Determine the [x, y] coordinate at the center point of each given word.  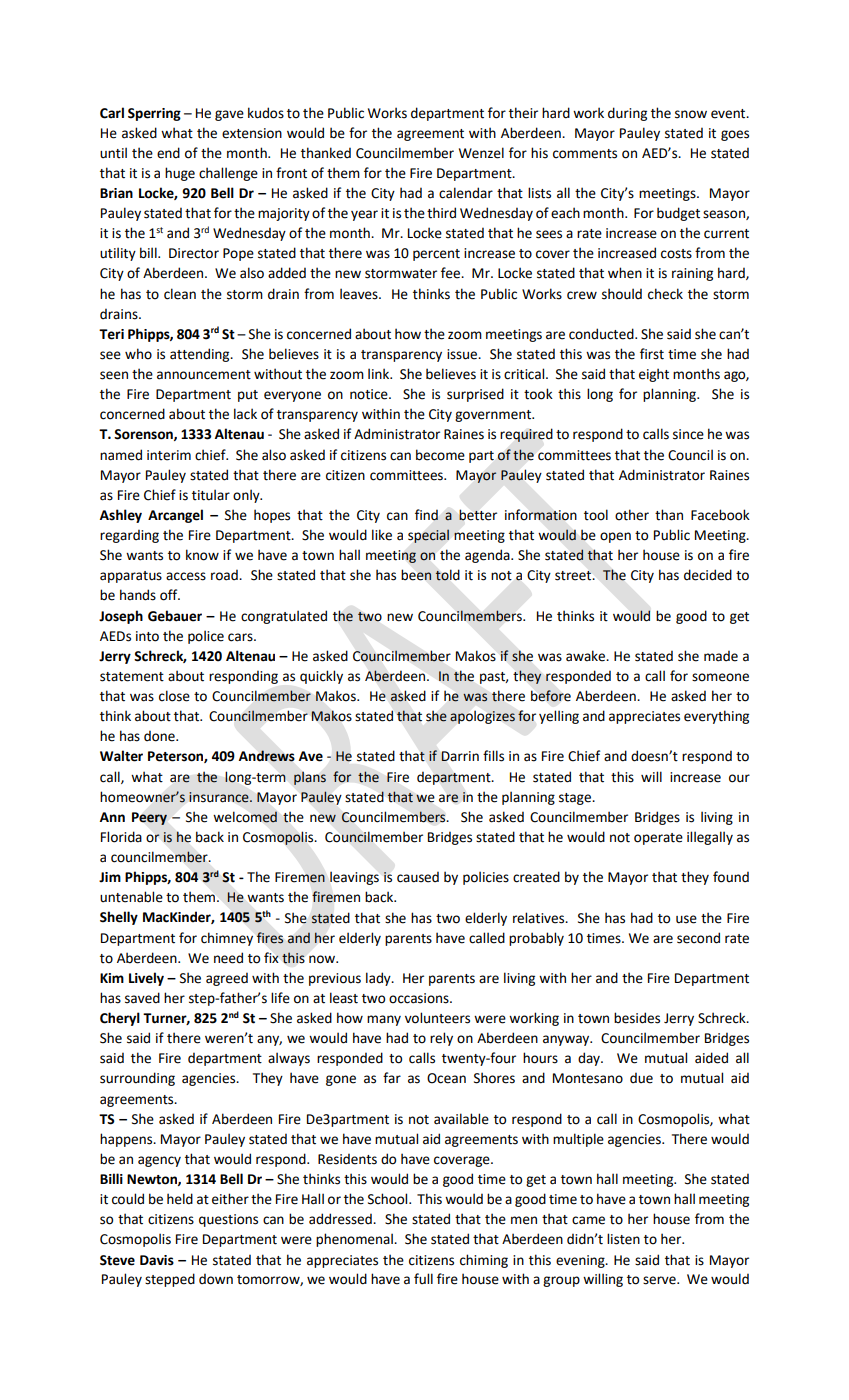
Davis [157, 1260]
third [441, 213]
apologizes [482, 717]
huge [180, 174]
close [174, 696]
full [423, 1278]
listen [623, 1239]
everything [716, 717]
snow [691, 114]
